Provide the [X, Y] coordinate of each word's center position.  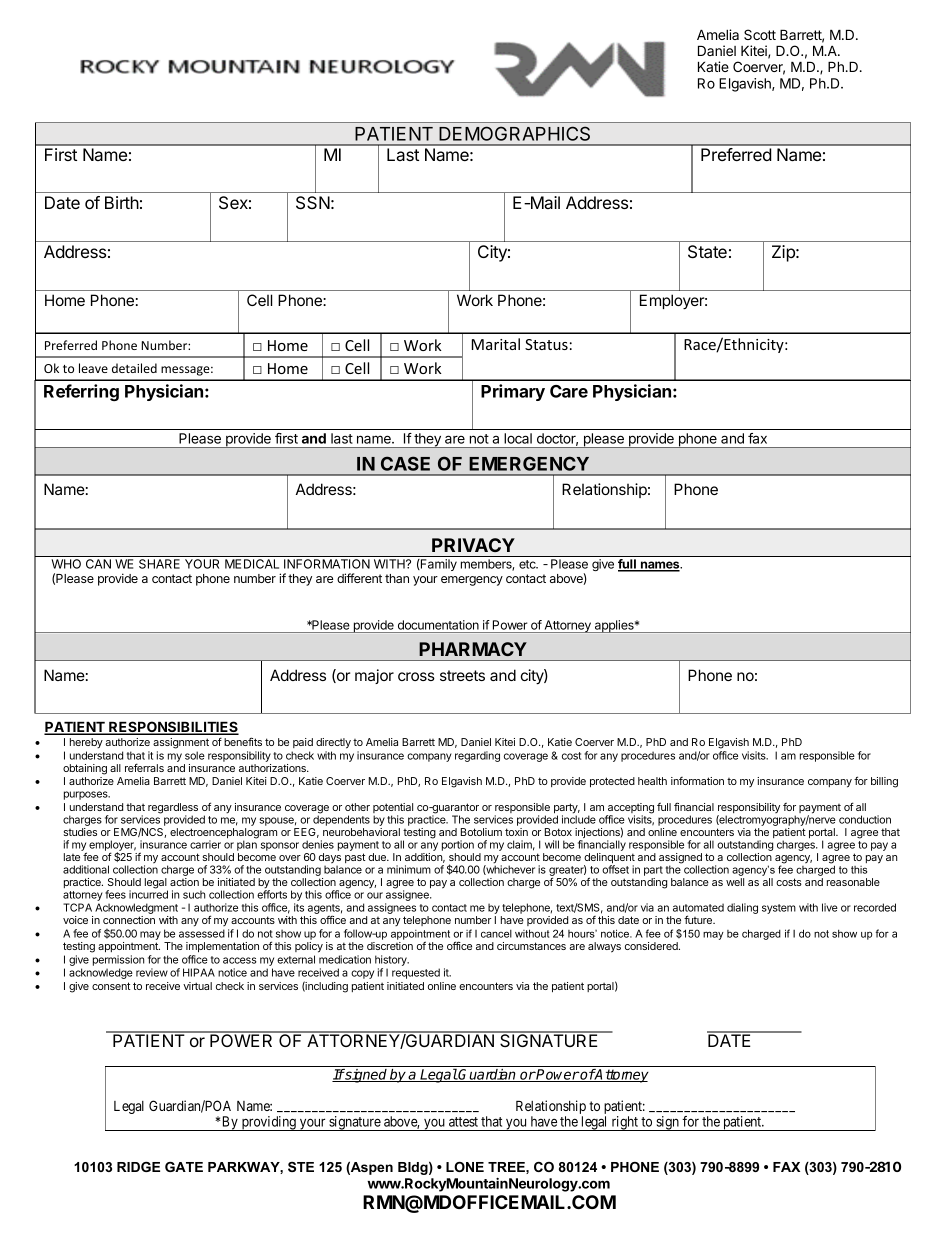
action [184, 882]
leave [93, 368]
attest [463, 1122]
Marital [496, 344]
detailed [134, 368]
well [735, 882]
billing [884, 782]
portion [458, 845]
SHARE [159, 564]
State [707, 252]
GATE [184, 1167]
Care [569, 391]
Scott [760, 34]
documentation [438, 625]
